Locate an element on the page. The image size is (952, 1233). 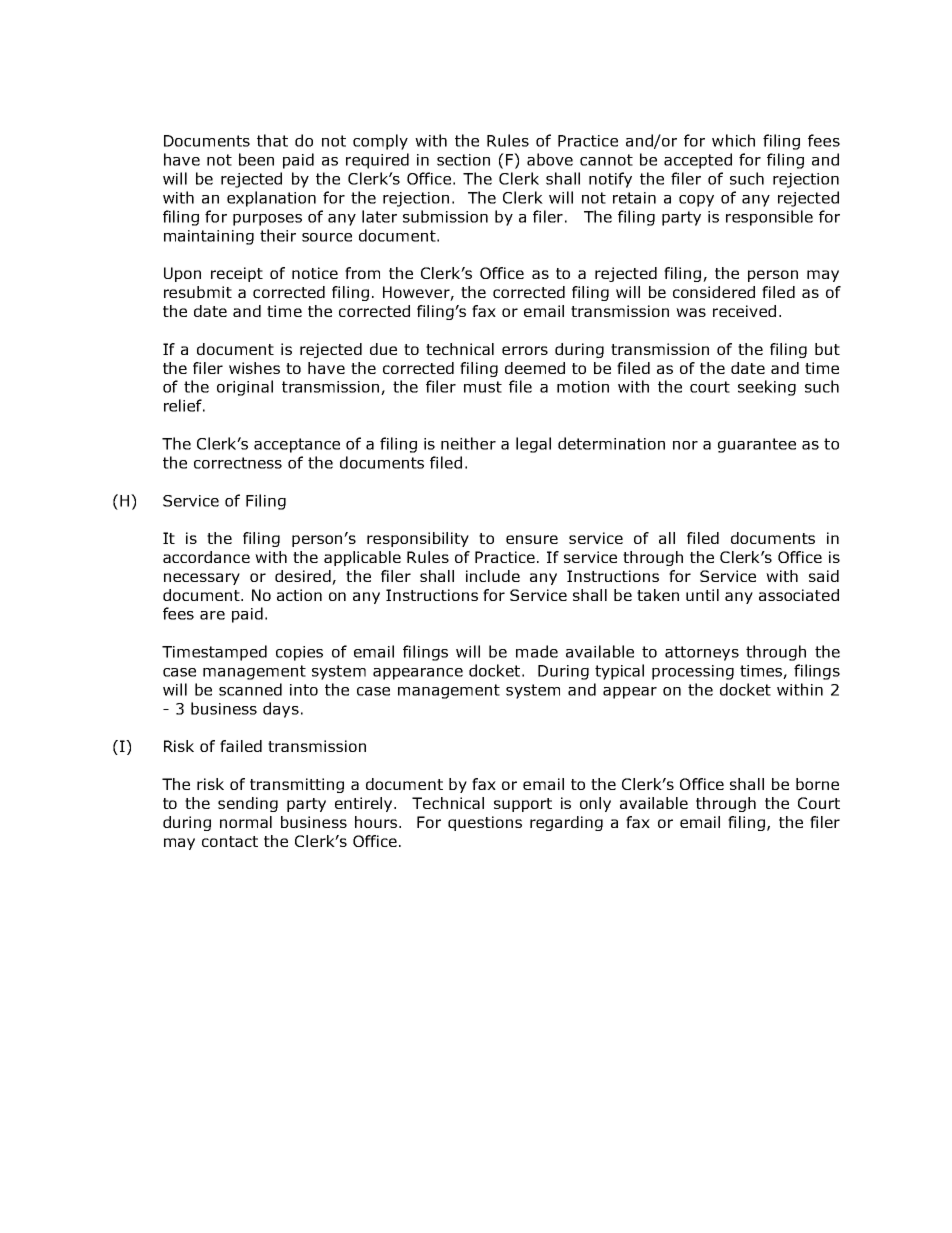
errors is located at coordinates (525, 350).
